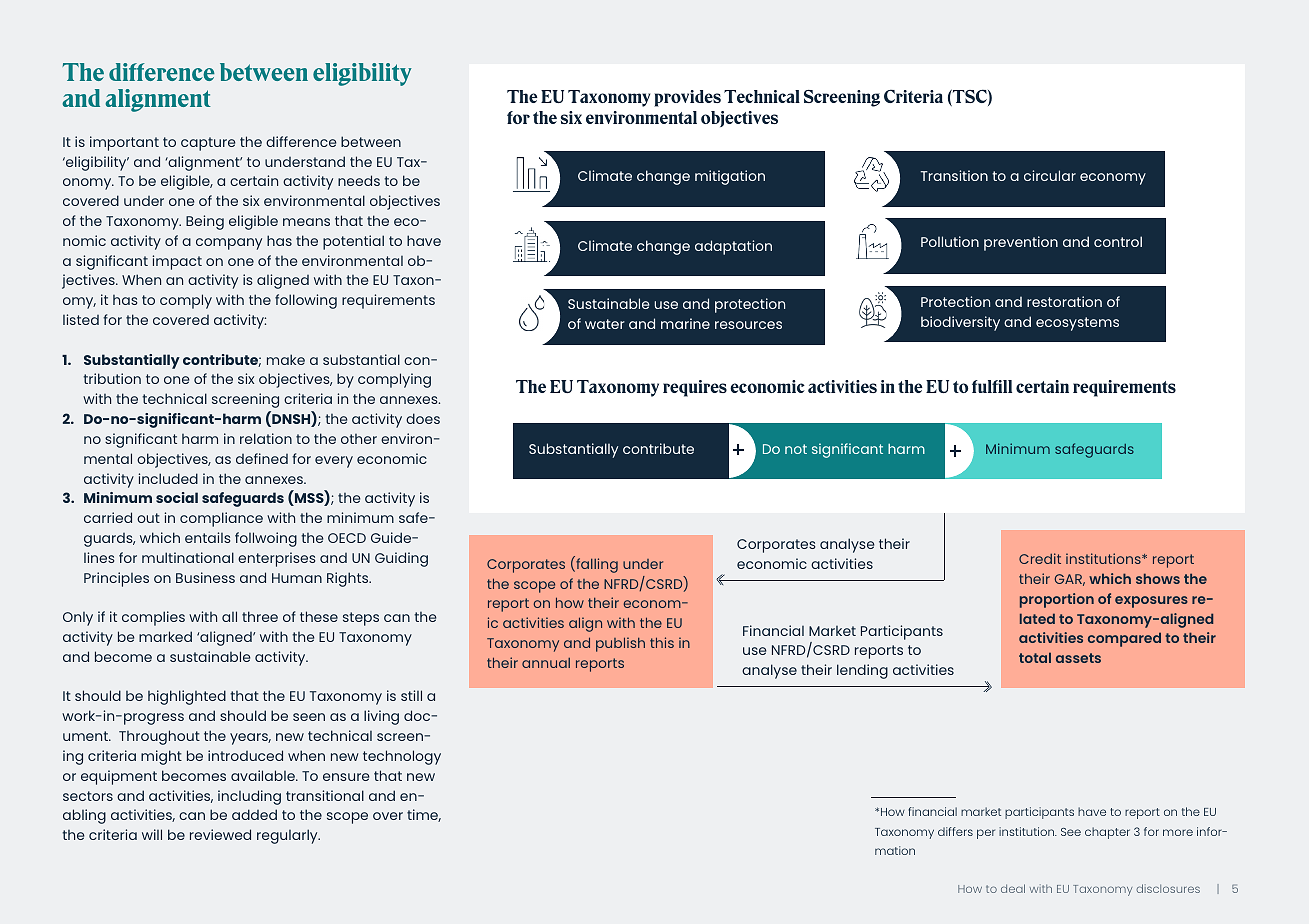 This screenshot has width=1309, height=924. What do you see at coordinates (424, 815) in the screenshot?
I see `time` at bounding box center [424, 815].
